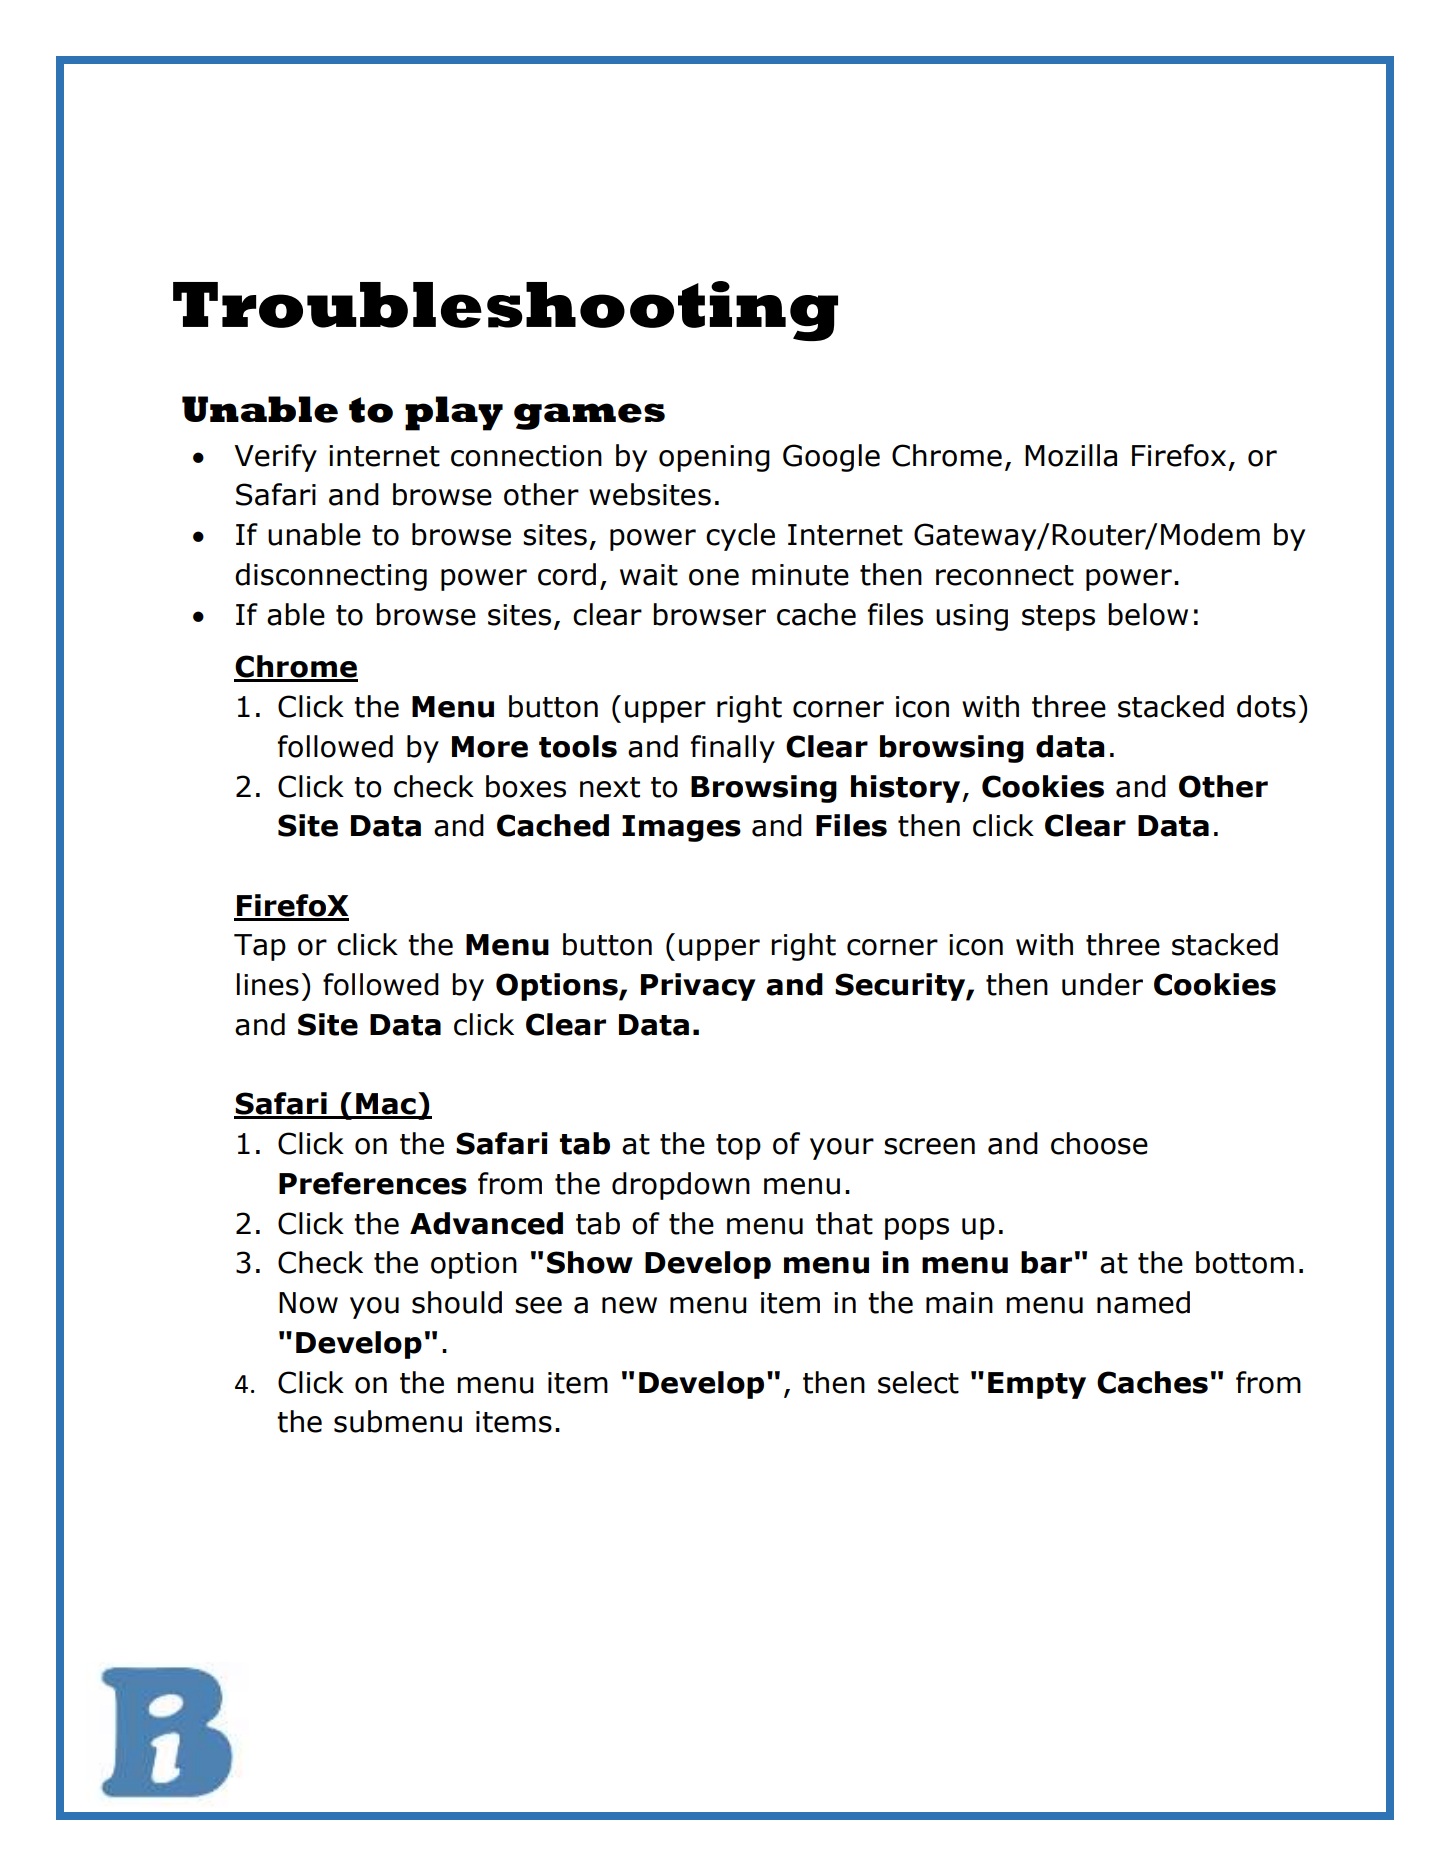 The image size is (1450, 1876). I want to click on choose, so click(1099, 1143).
